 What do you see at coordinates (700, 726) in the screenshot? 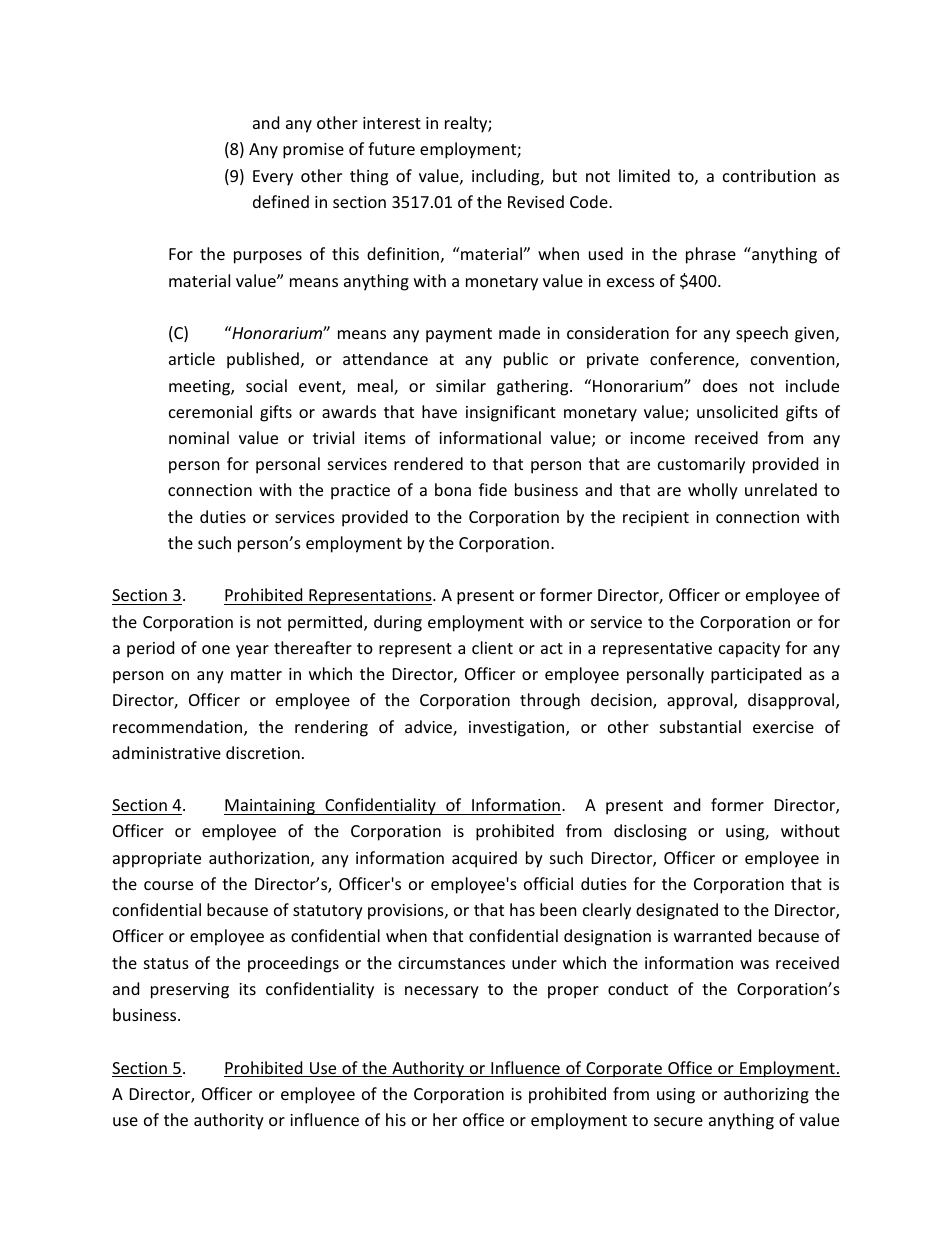
I see `substantial` at bounding box center [700, 726].
